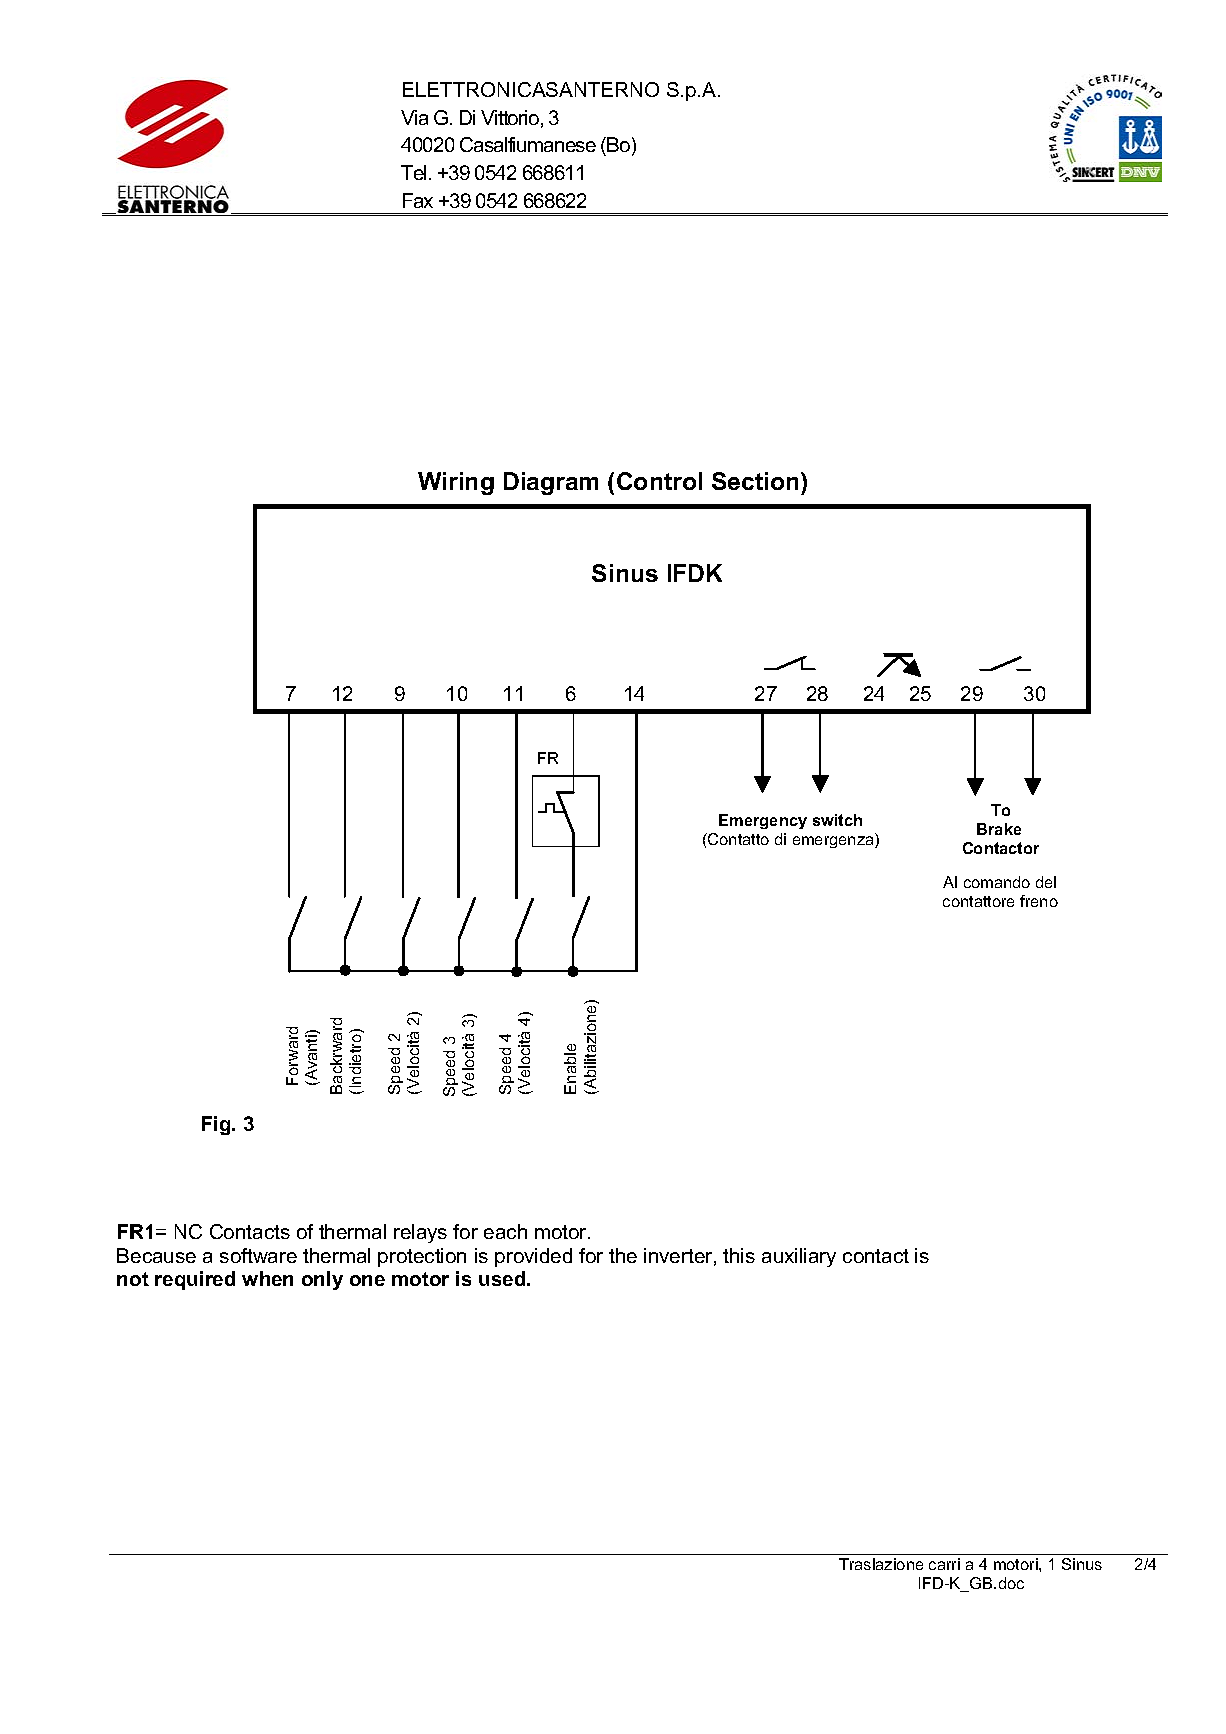 The image size is (1226, 1734). I want to click on Section, so click(755, 481).
